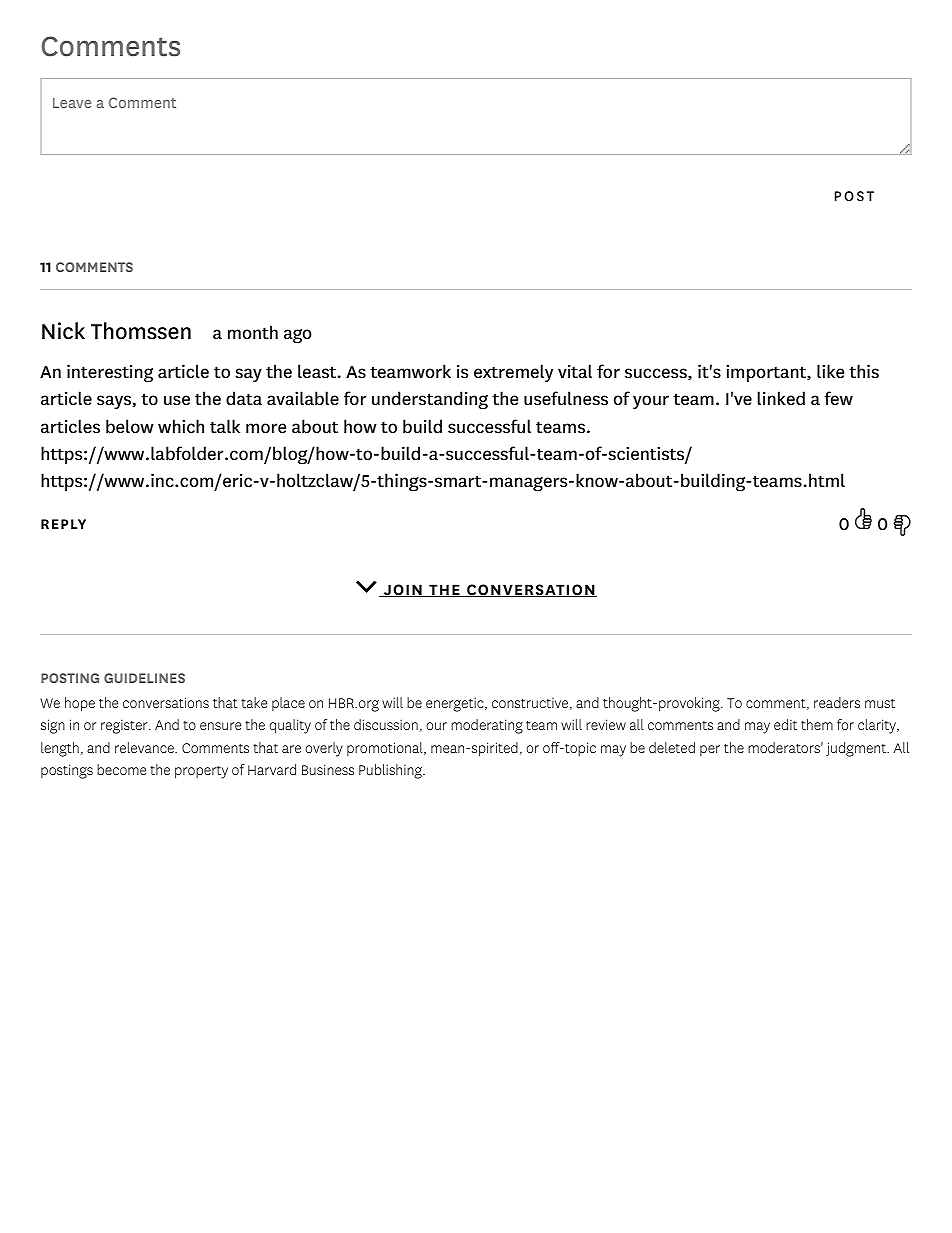 The width and height of the image is (952, 1233). Describe the element at coordinates (145, 747) in the image. I see `relevance` at that location.
